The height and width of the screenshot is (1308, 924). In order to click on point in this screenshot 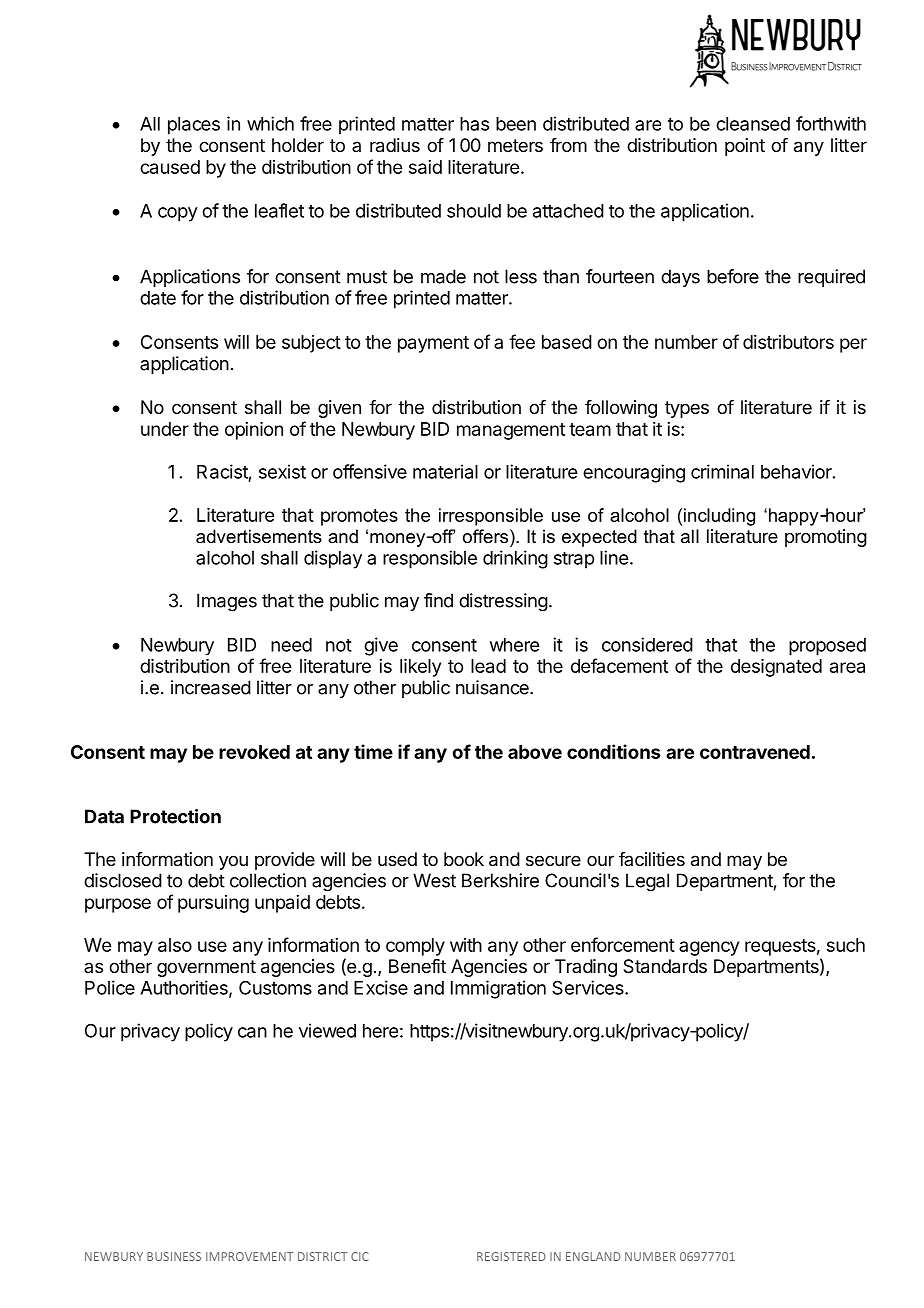, I will do `click(745, 147)`.
